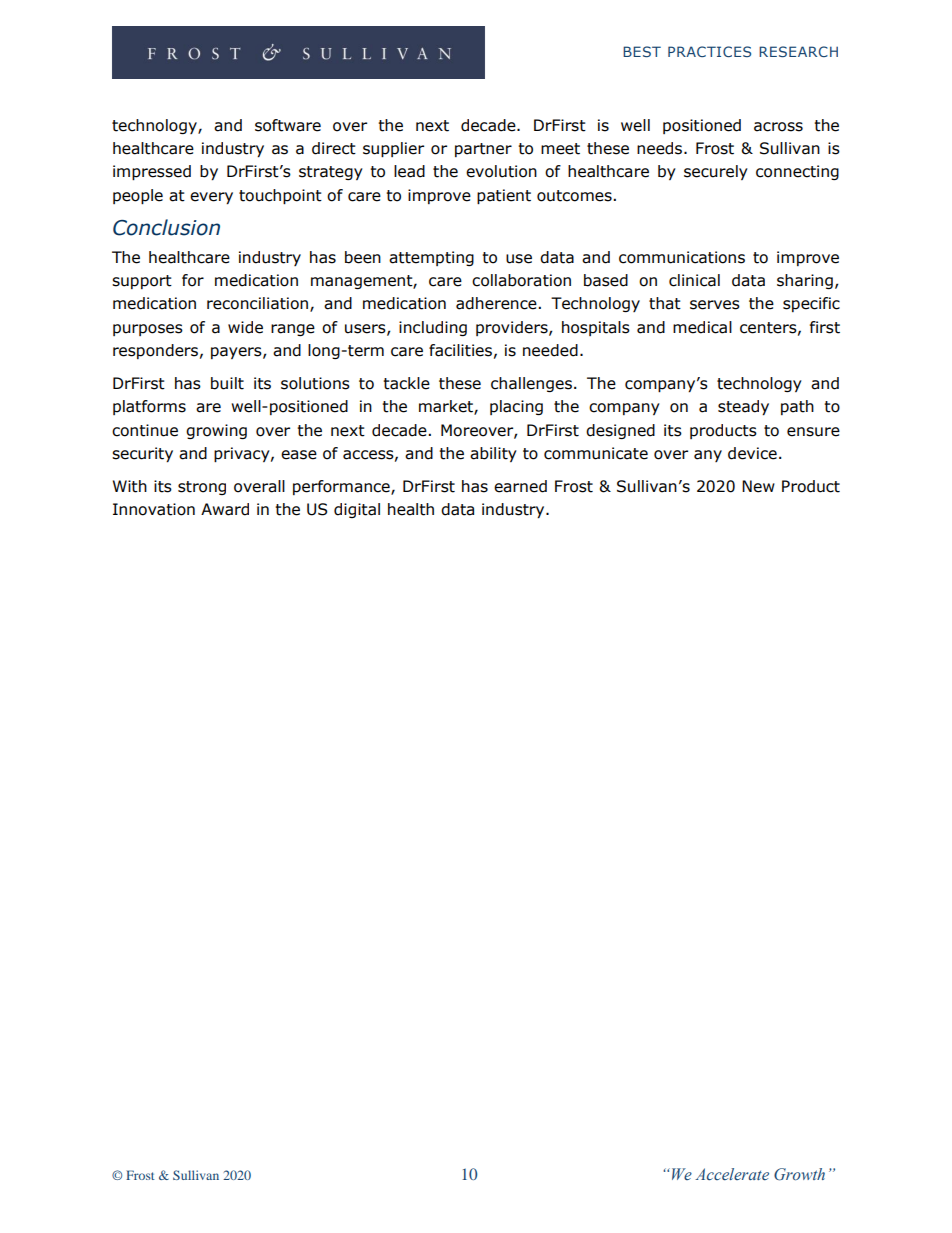  What do you see at coordinates (732, 1174) in the page?
I see `Accelerate` at bounding box center [732, 1174].
